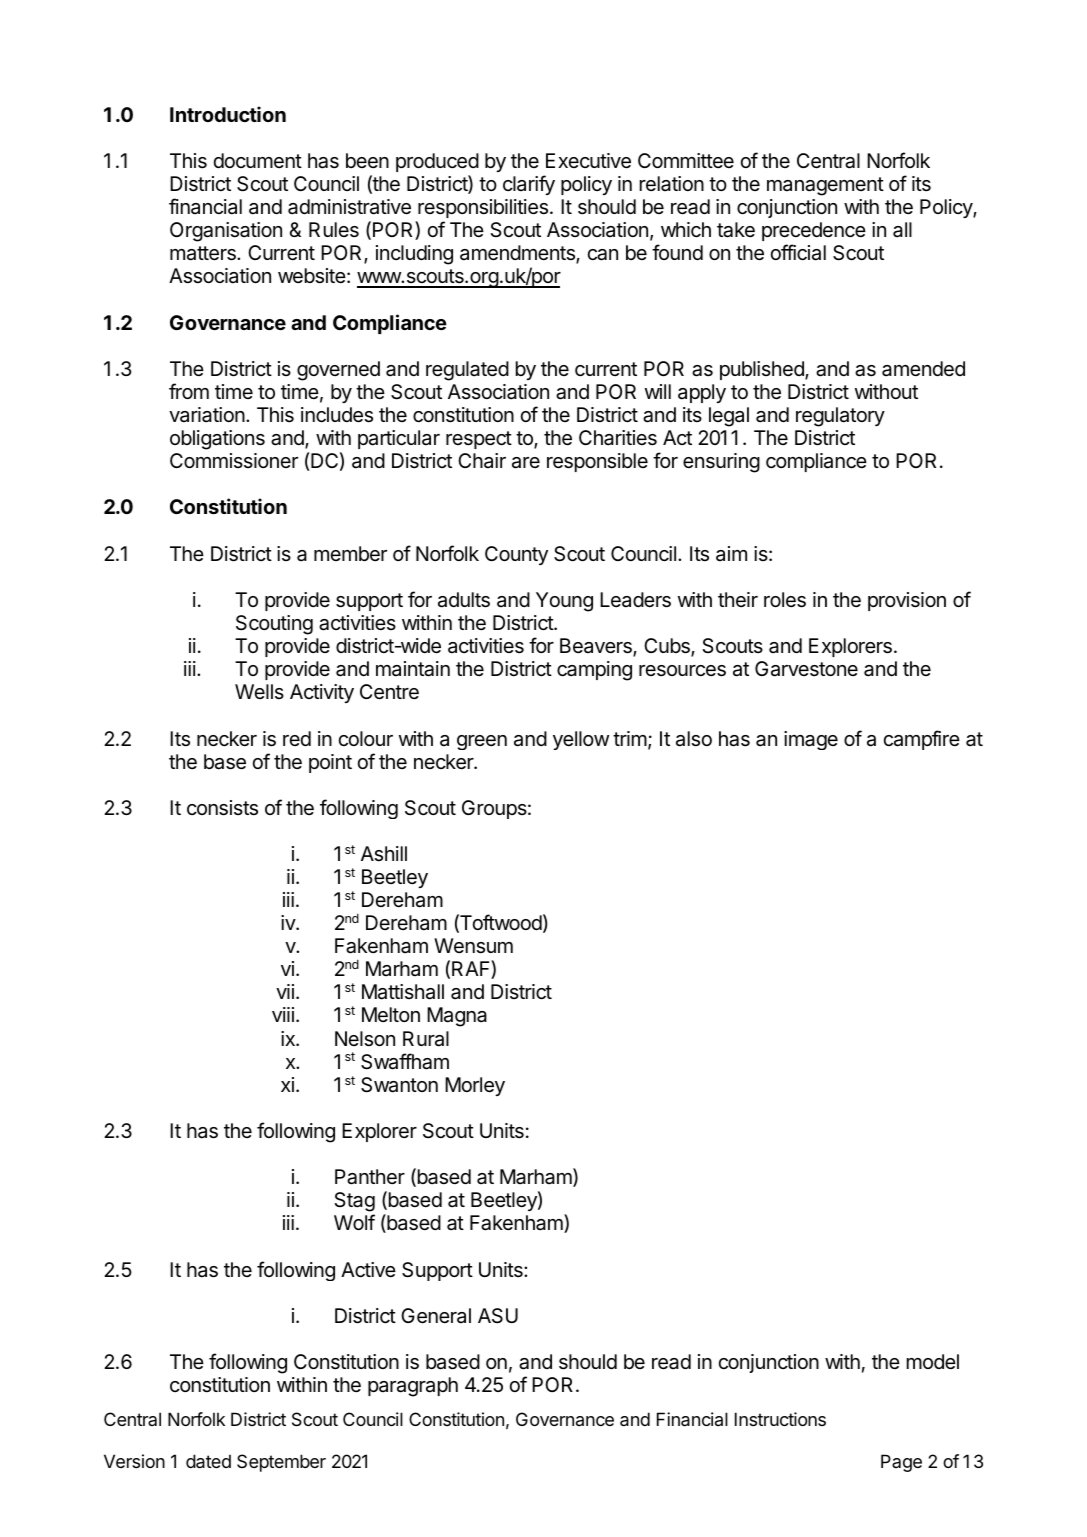 This screenshot has width=1087, height=1537. What do you see at coordinates (208, 1461) in the screenshot?
I see `dated` at bounding box center [208, 1461].
